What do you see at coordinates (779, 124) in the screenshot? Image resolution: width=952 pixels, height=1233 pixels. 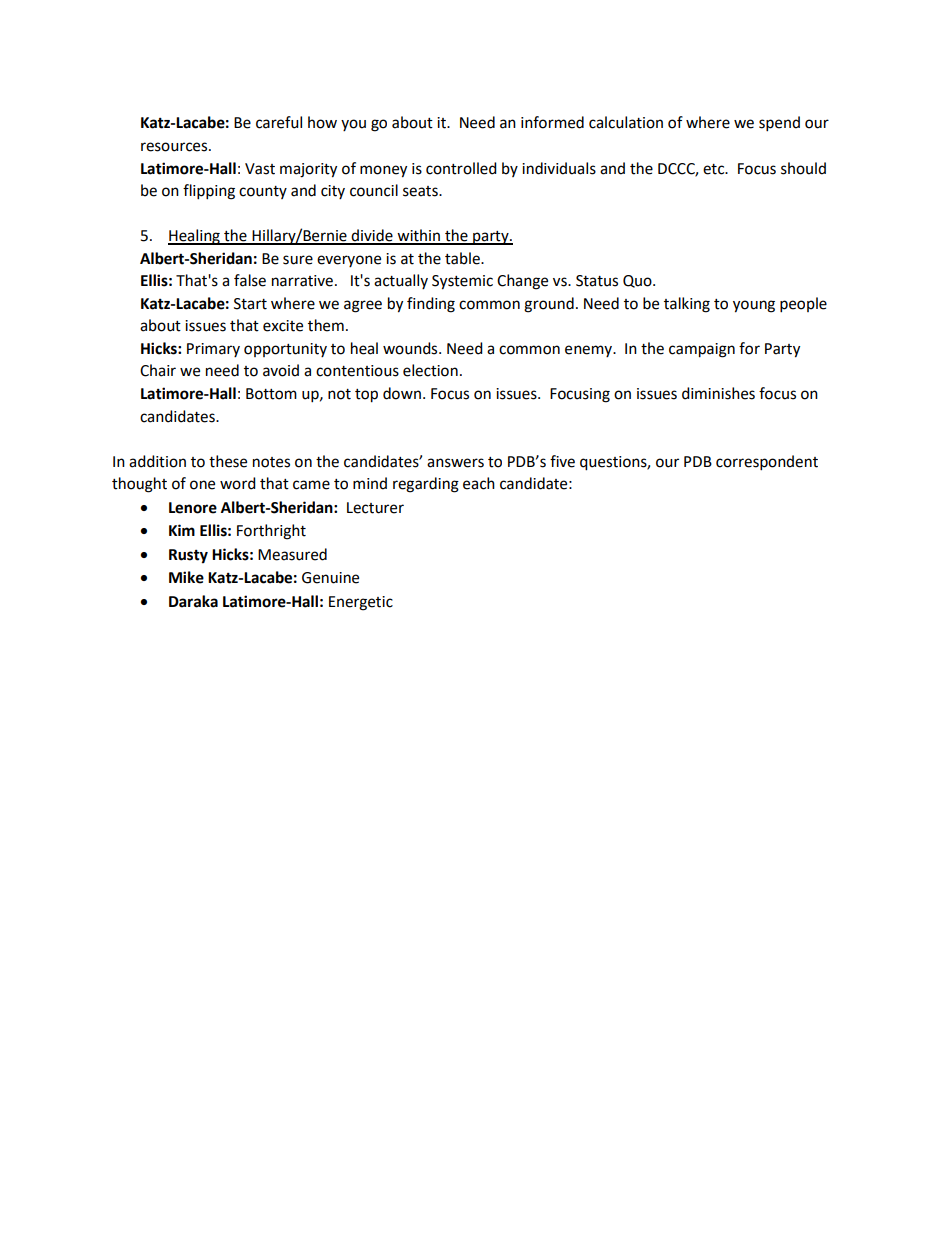 I see `spend` at bounding box center [779, 124].
